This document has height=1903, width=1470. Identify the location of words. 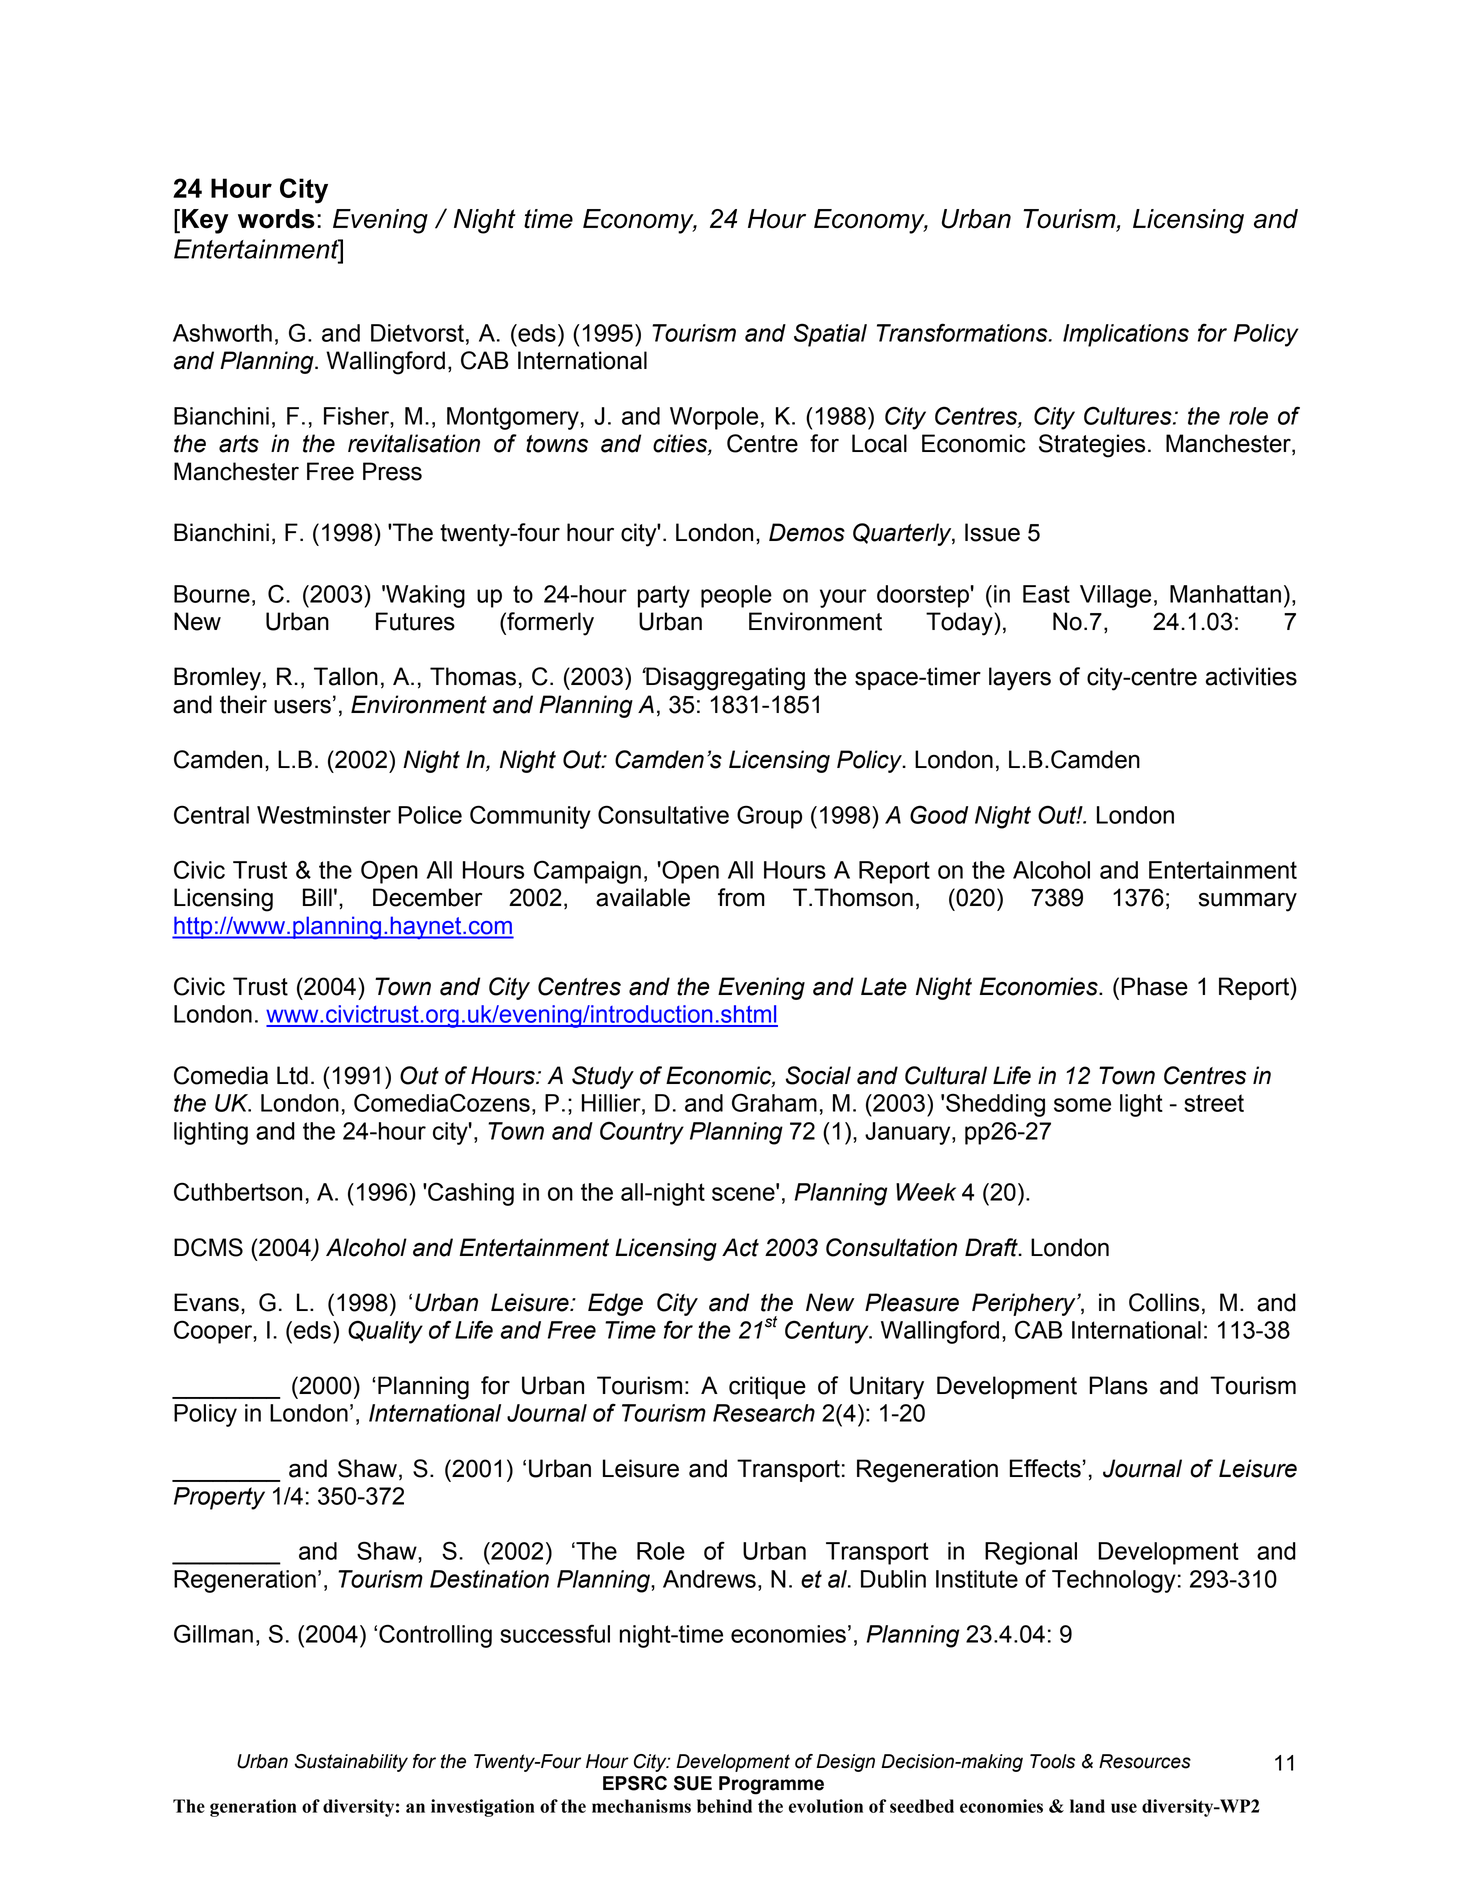
(276, 219).
